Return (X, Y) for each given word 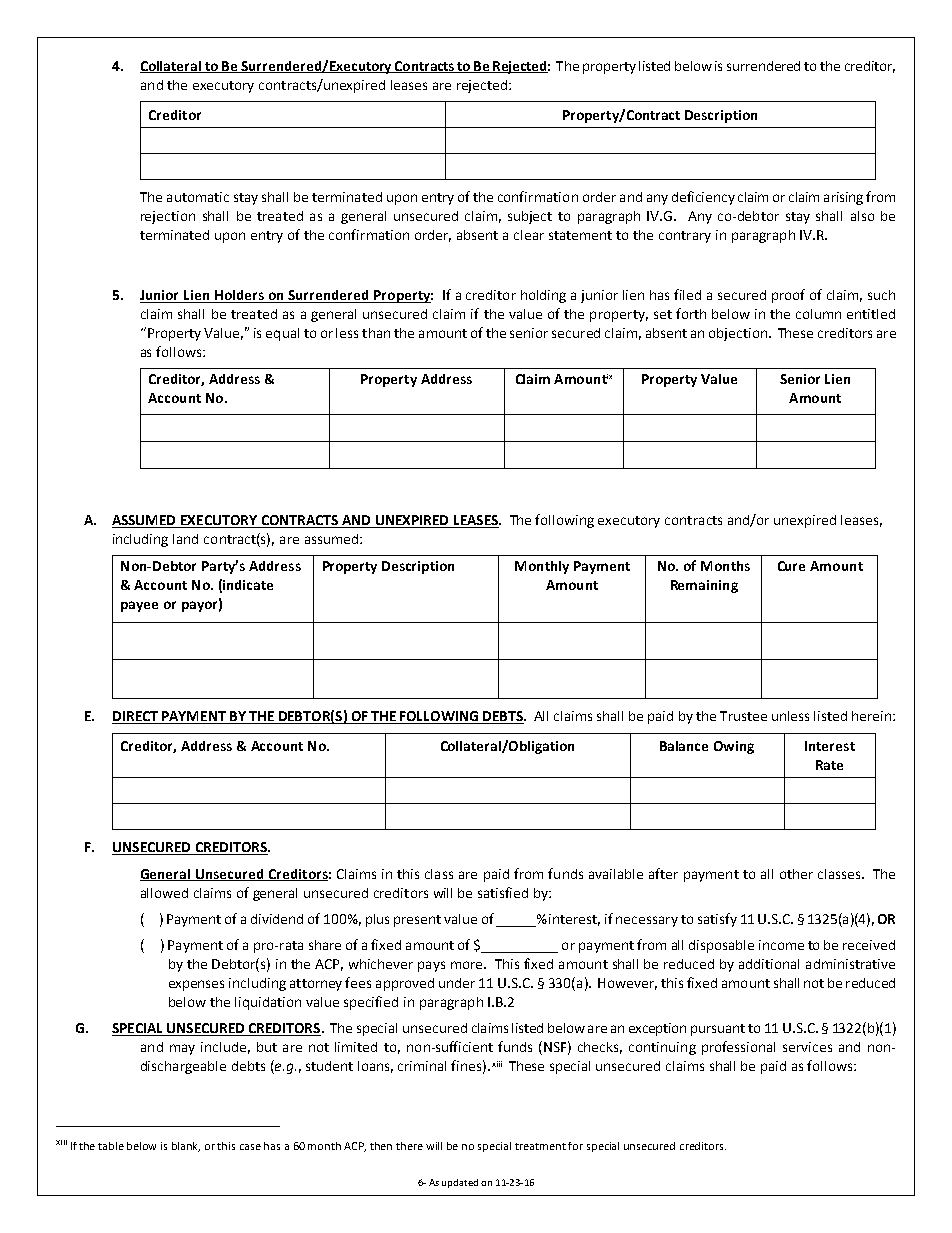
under (457, 983)
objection (738, 334)
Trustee (743, 716)
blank (186, 1147)
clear (529, 235)
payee (139, 606)
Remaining (704, 586)
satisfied (503, 892)
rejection (168, 217)
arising (843, 198)
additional (769, 964)
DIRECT (136, 717)
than (376, 333)
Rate (829, 765)
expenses (196, 985)
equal (282, 334)
